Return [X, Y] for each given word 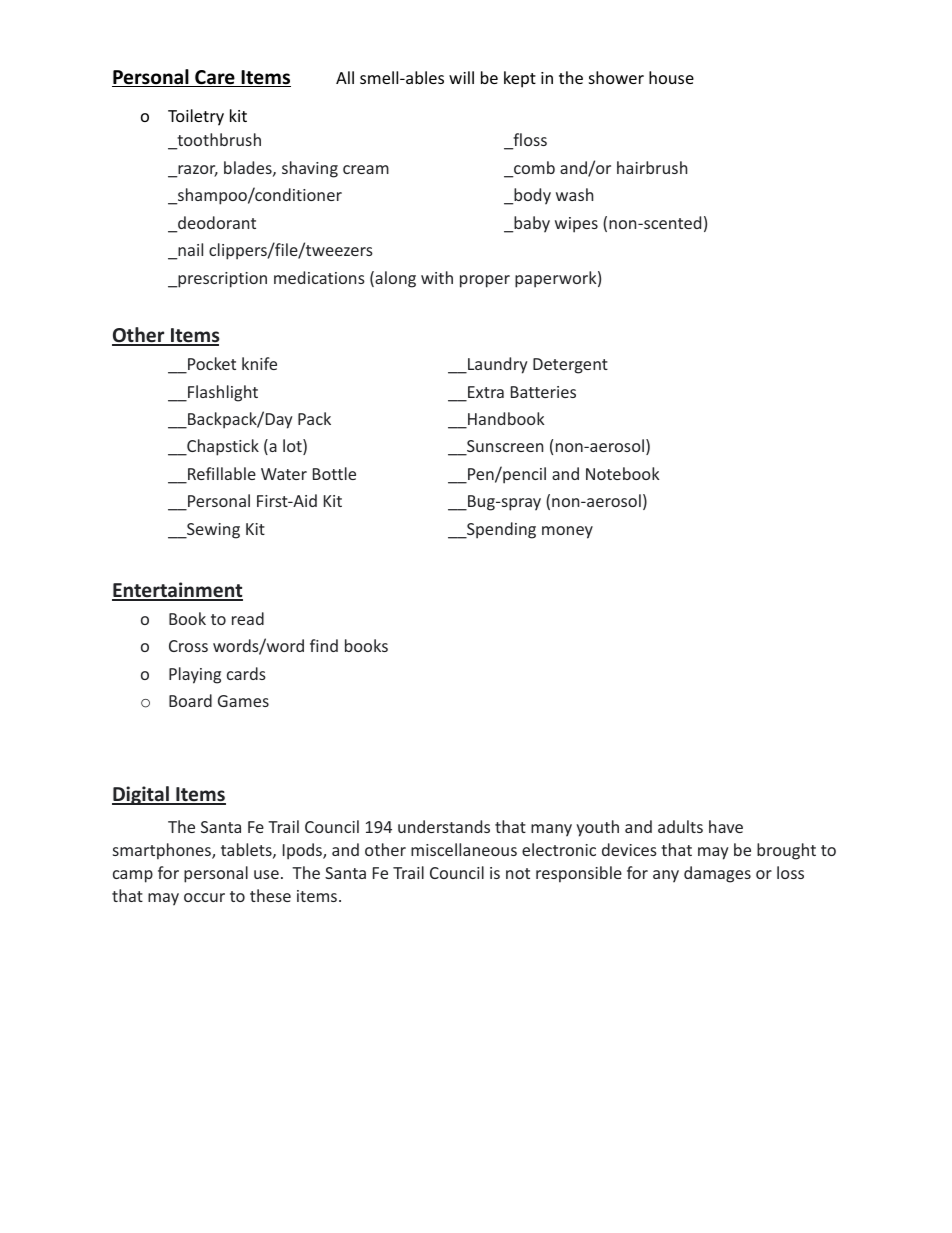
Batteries [543, 392]
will [461, 77]
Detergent [570, 366]
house [671, 77]
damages [717, 874]
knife [259, 363]
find [324, 645]
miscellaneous [464, 849]
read [248, 618]
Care [215, 78]
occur [204, 897]
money [567, 532]
